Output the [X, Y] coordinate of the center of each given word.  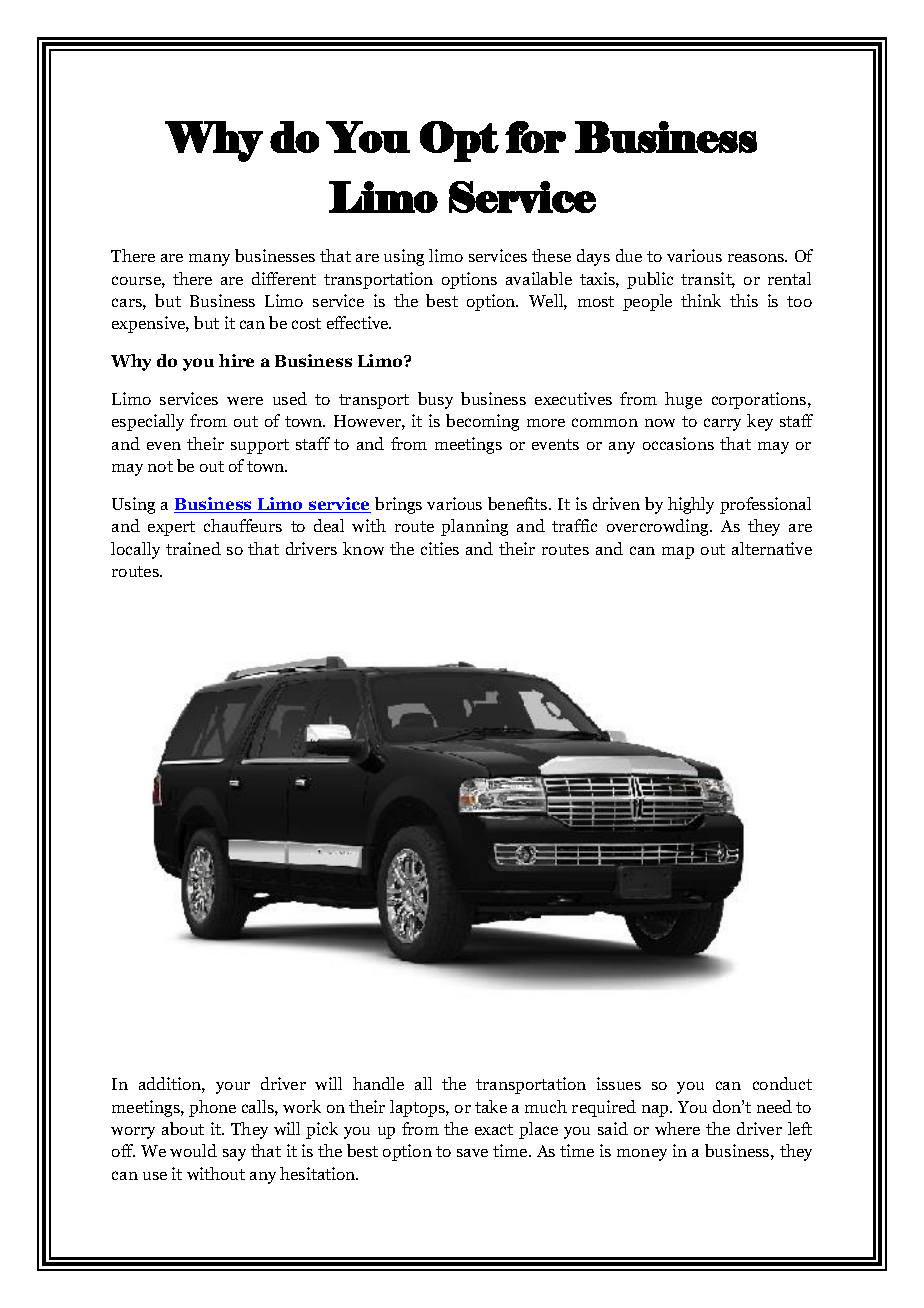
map [678, 553]
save [472, 1153]
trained [193, 548]
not [160, 466]
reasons [757, 258]
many [209, 260]
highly [691, 505]
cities [440, 548]
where [677, 1128]
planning [474, 527]
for [535, 137]
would [193, 1150]
